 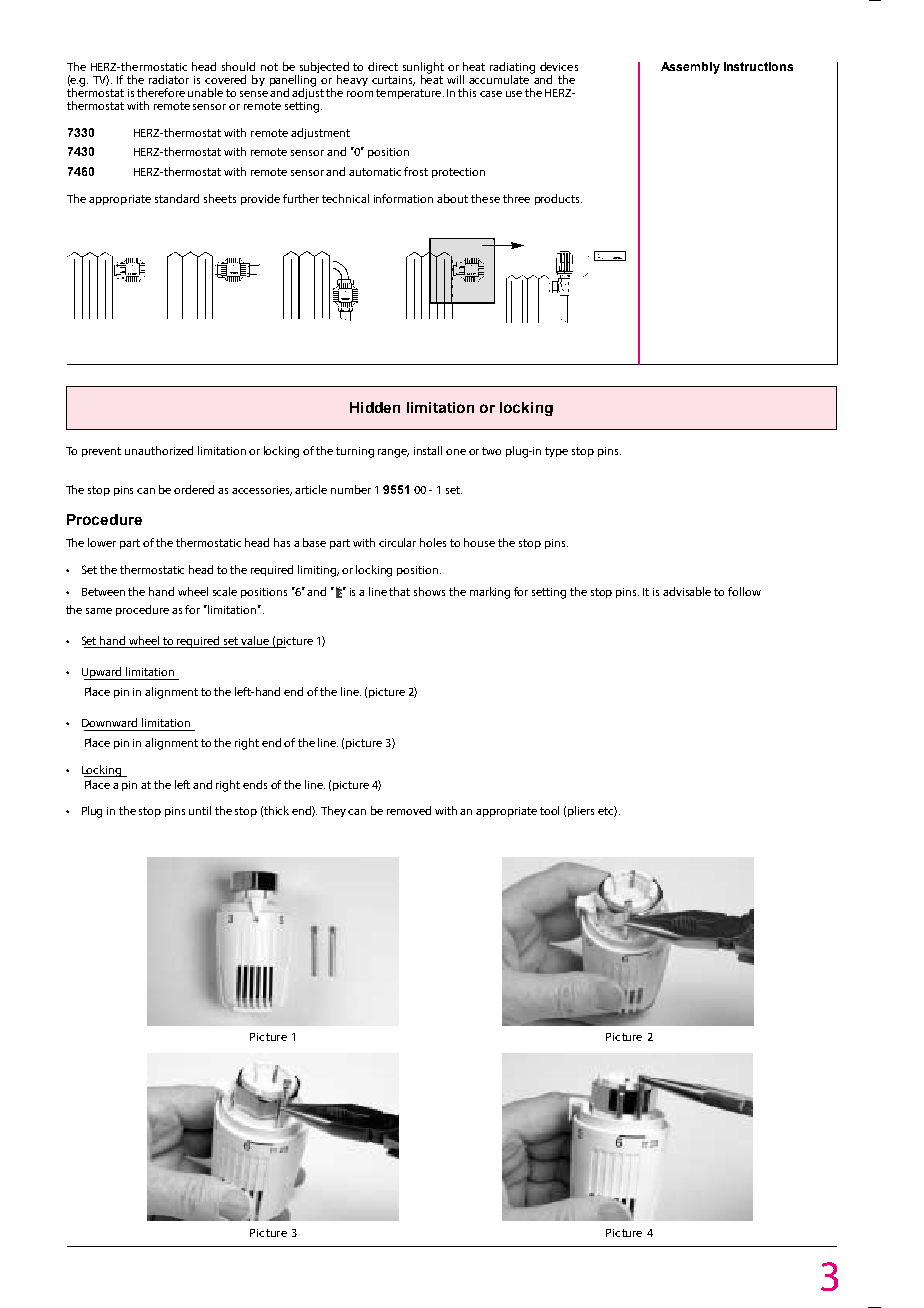 I want to click on pliers, so click(x=581, y=811).
